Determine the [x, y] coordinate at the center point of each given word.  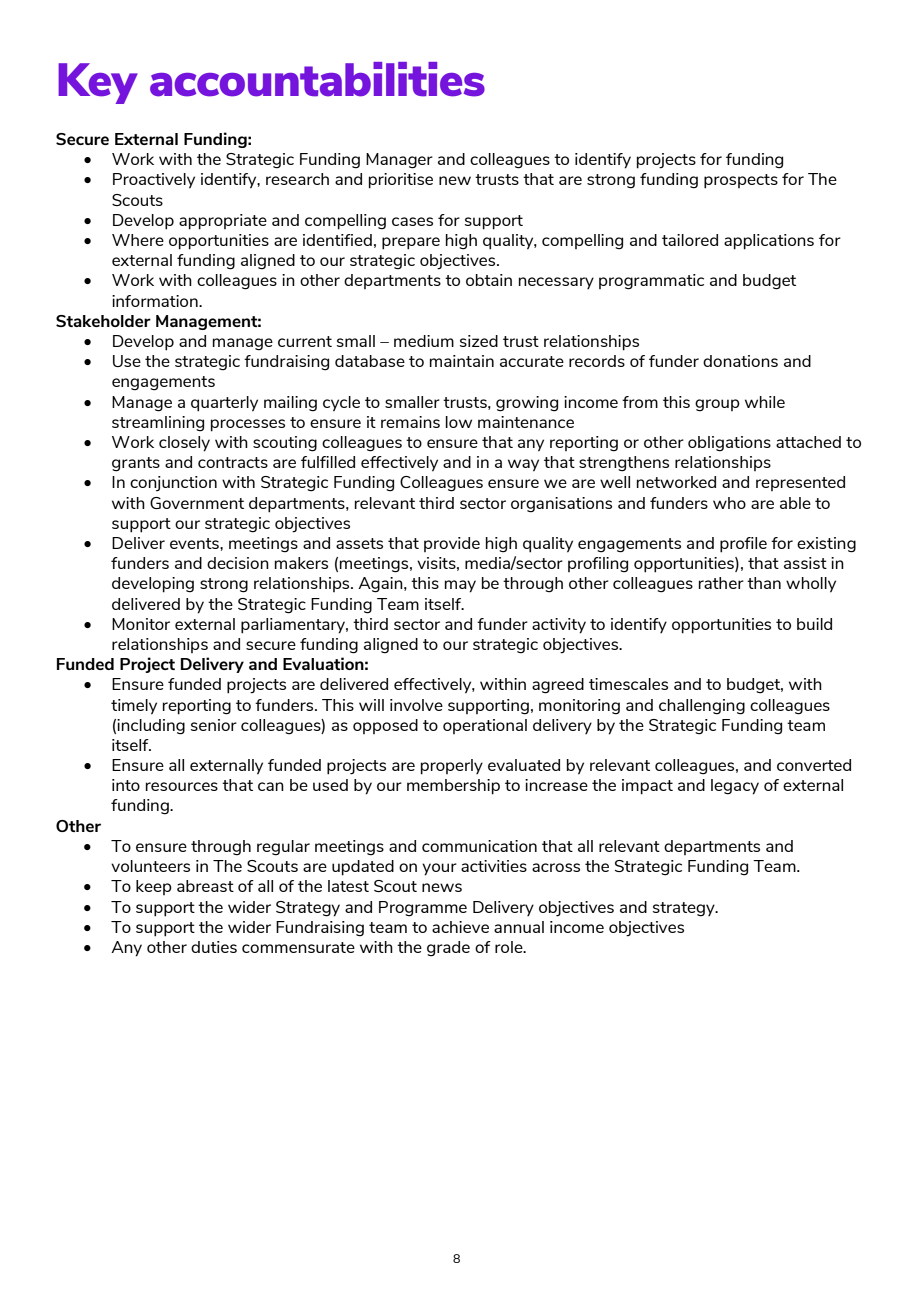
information [156, 301]
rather [721, 583]
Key [98, 83]
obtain [489, 280]
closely [184, 444]
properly [452, 767]
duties [214, 947]
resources [182, 786]
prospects [741, 181]
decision [238, 563]
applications [769, 242]
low [459, 422]
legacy [735, 787]
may [460, 586]
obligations [729, 444]
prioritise [401, 181]
